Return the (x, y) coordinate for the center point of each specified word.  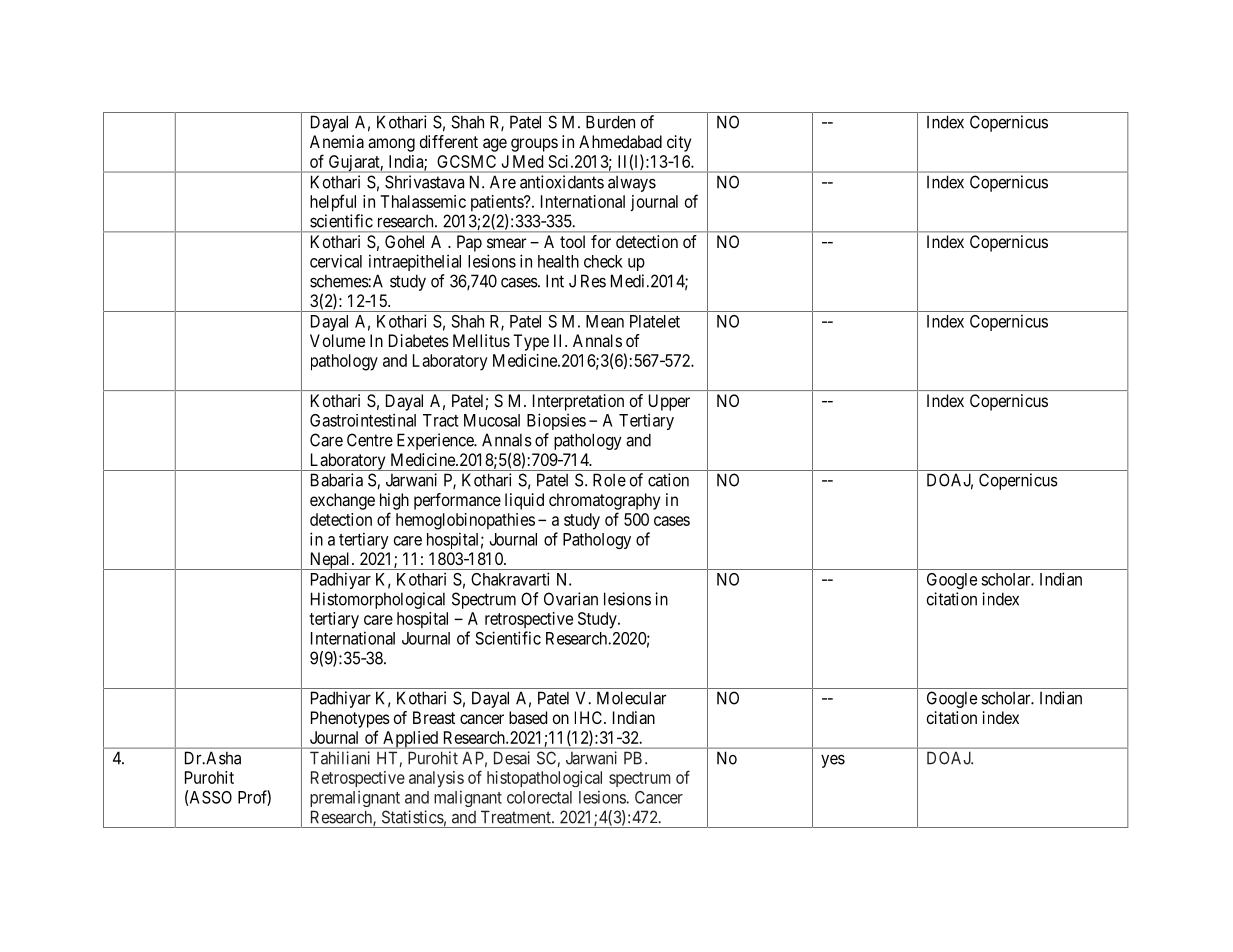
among (391, 145)
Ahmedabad (620, 141)
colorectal (539, 797)
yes (833, 761)
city (679, 143)
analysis (436, 779)
